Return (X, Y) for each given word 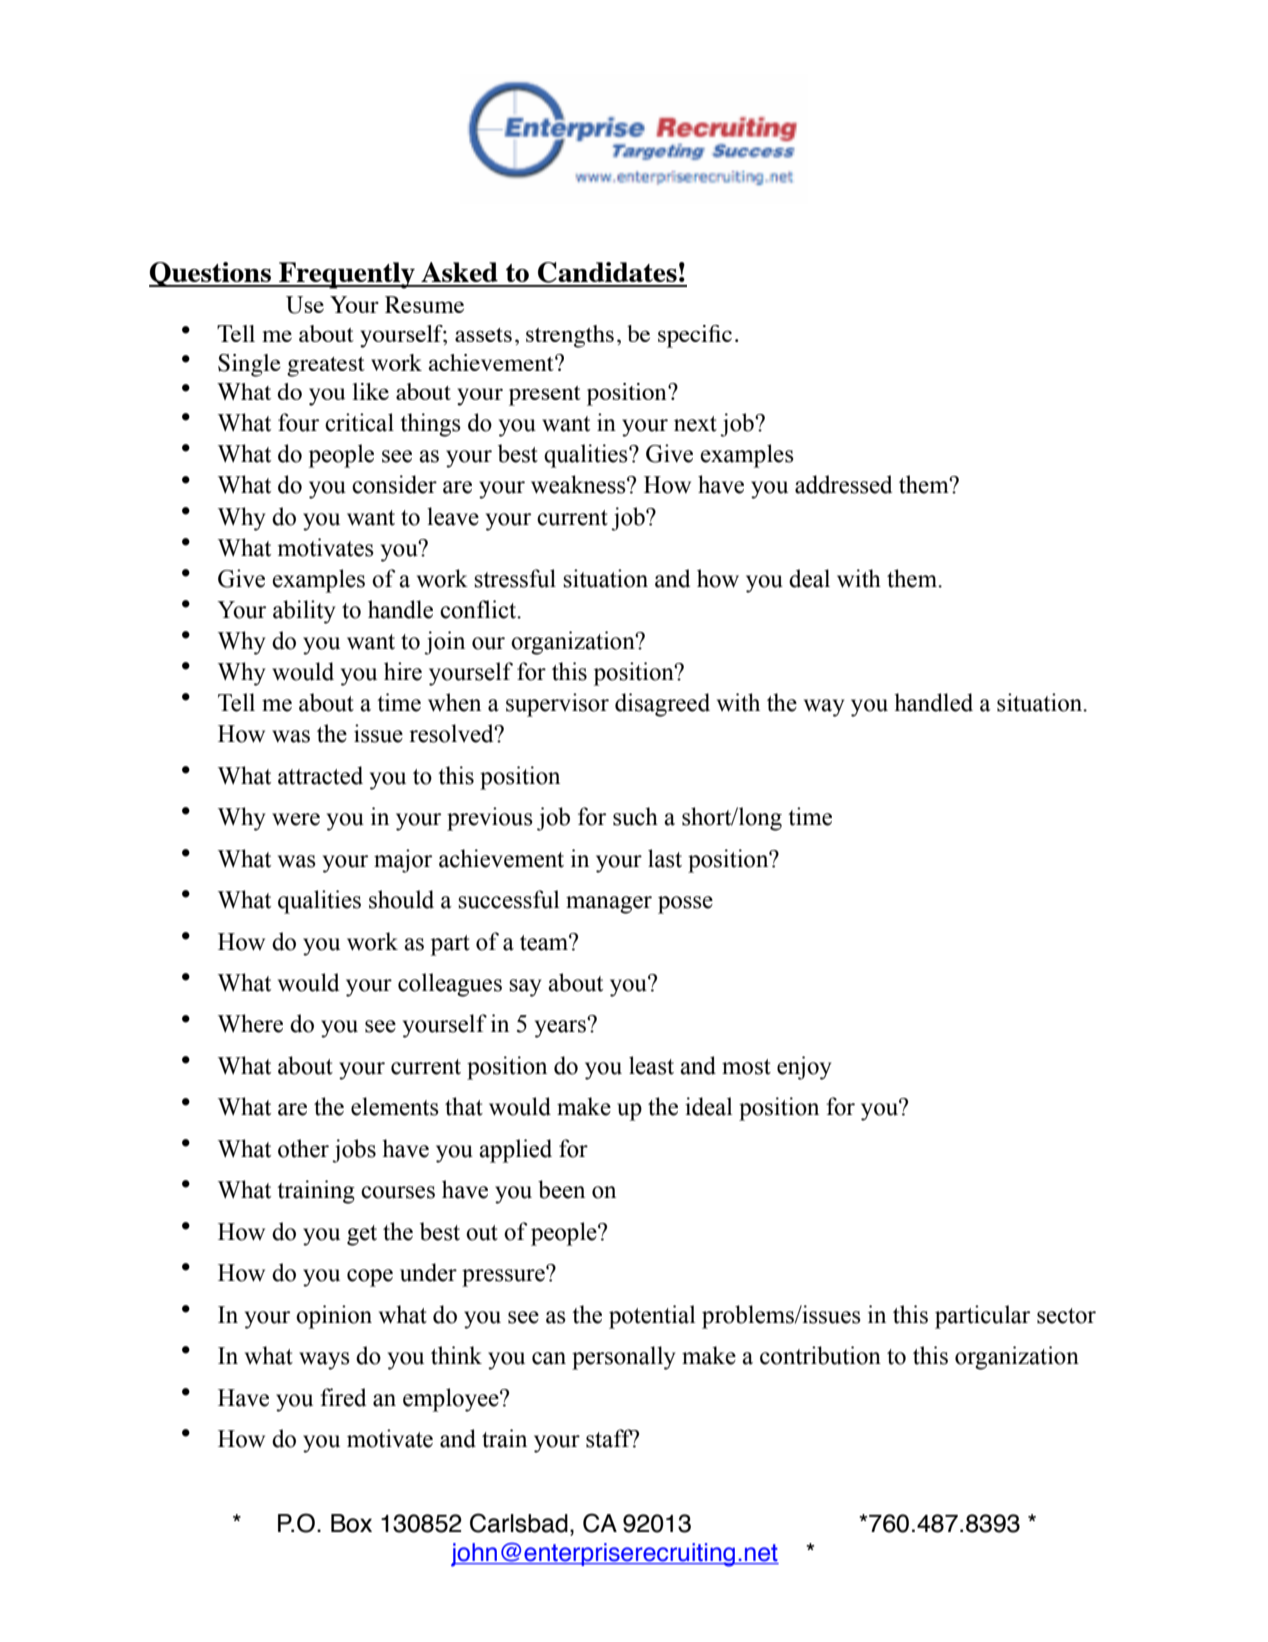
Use (305, 305)
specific (695, 336)
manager (609, 905)
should (401, 899)
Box (351, 1523)
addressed (843, 484)
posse (685, 905)
